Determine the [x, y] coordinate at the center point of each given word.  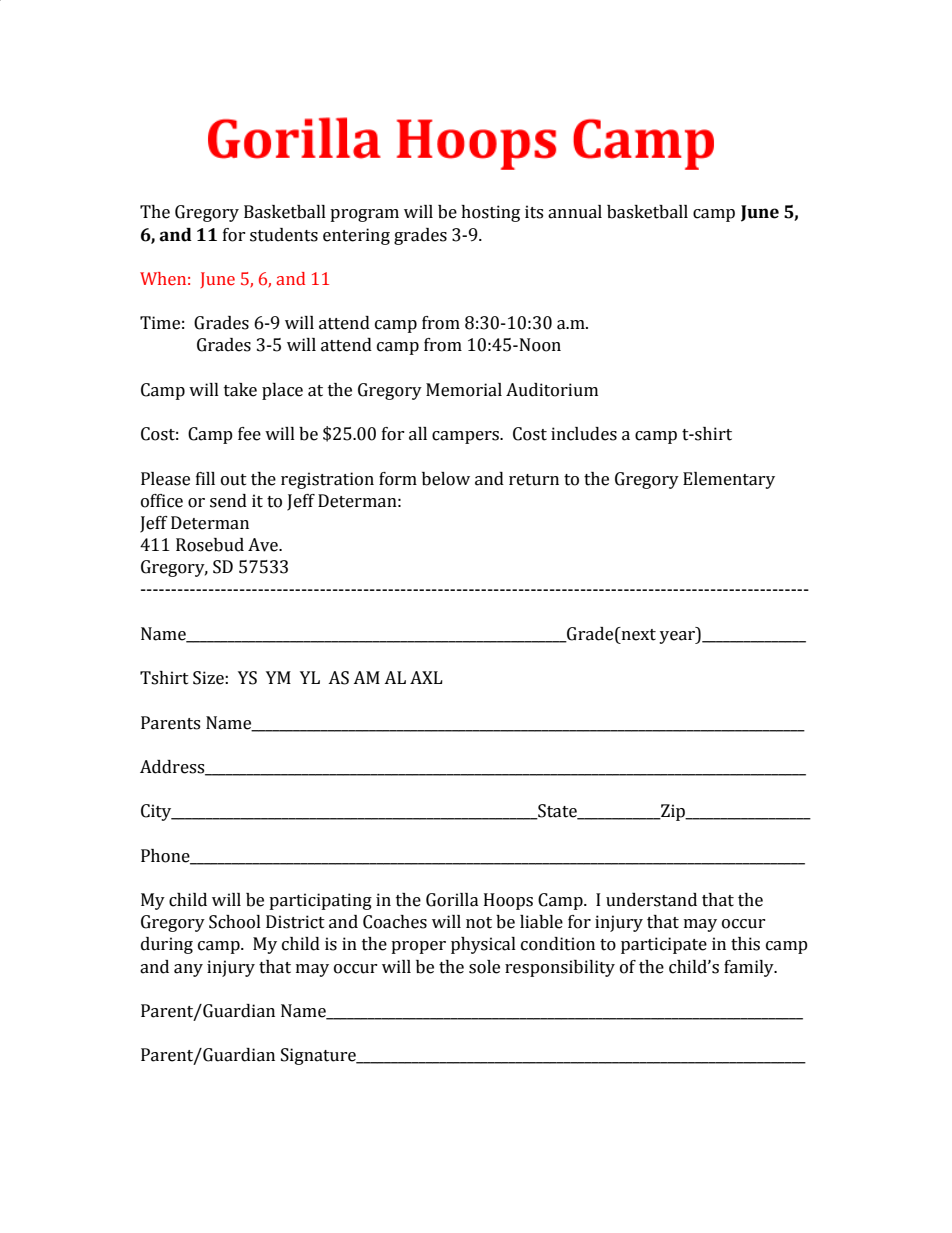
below [446, 479]
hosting [490, 213]
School [235, 922]
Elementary [729, 480]
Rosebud [210, 545]
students [284, 235]
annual [575, 212]
